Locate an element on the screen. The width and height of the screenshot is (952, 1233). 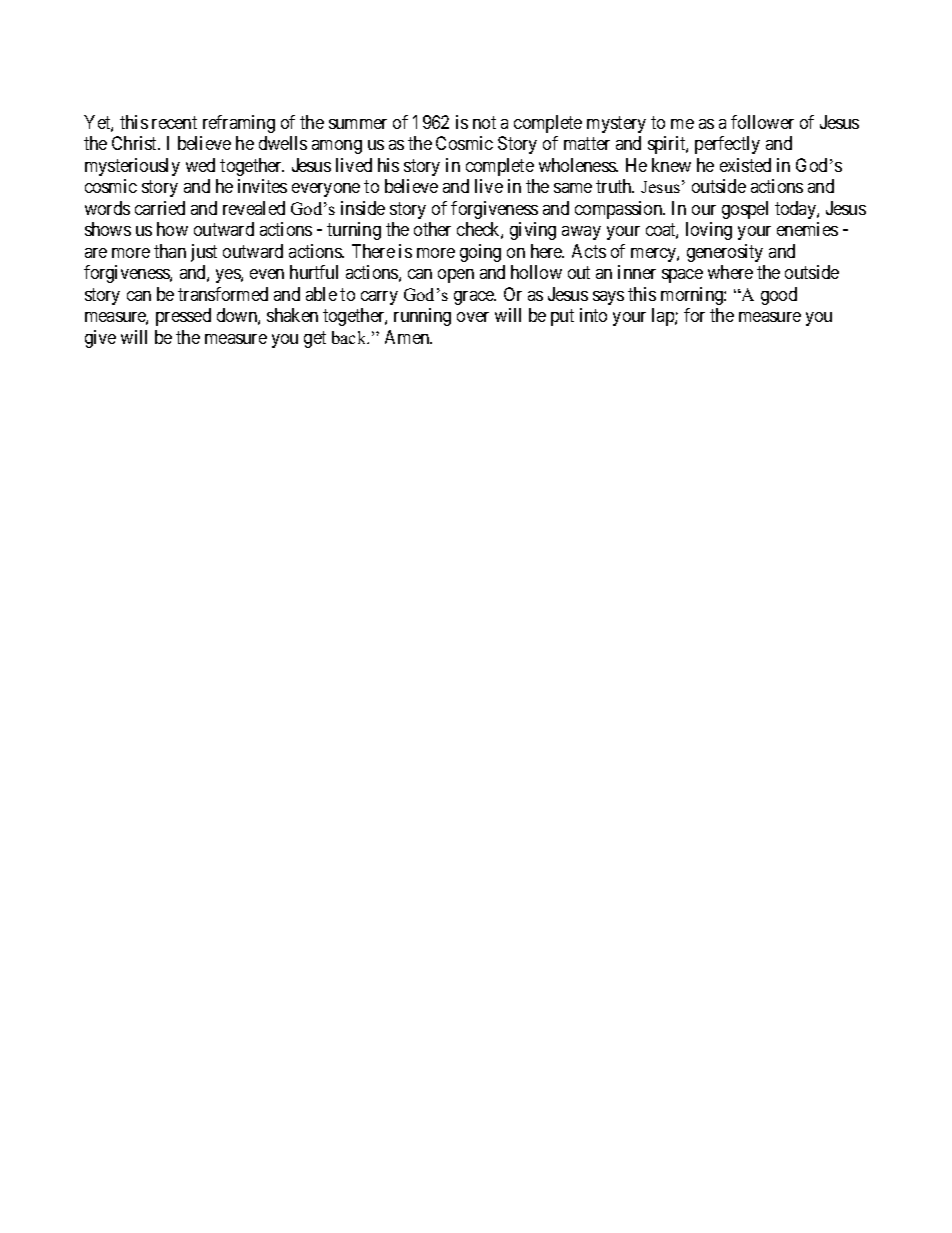
just is located at coordinates (204, 253).
